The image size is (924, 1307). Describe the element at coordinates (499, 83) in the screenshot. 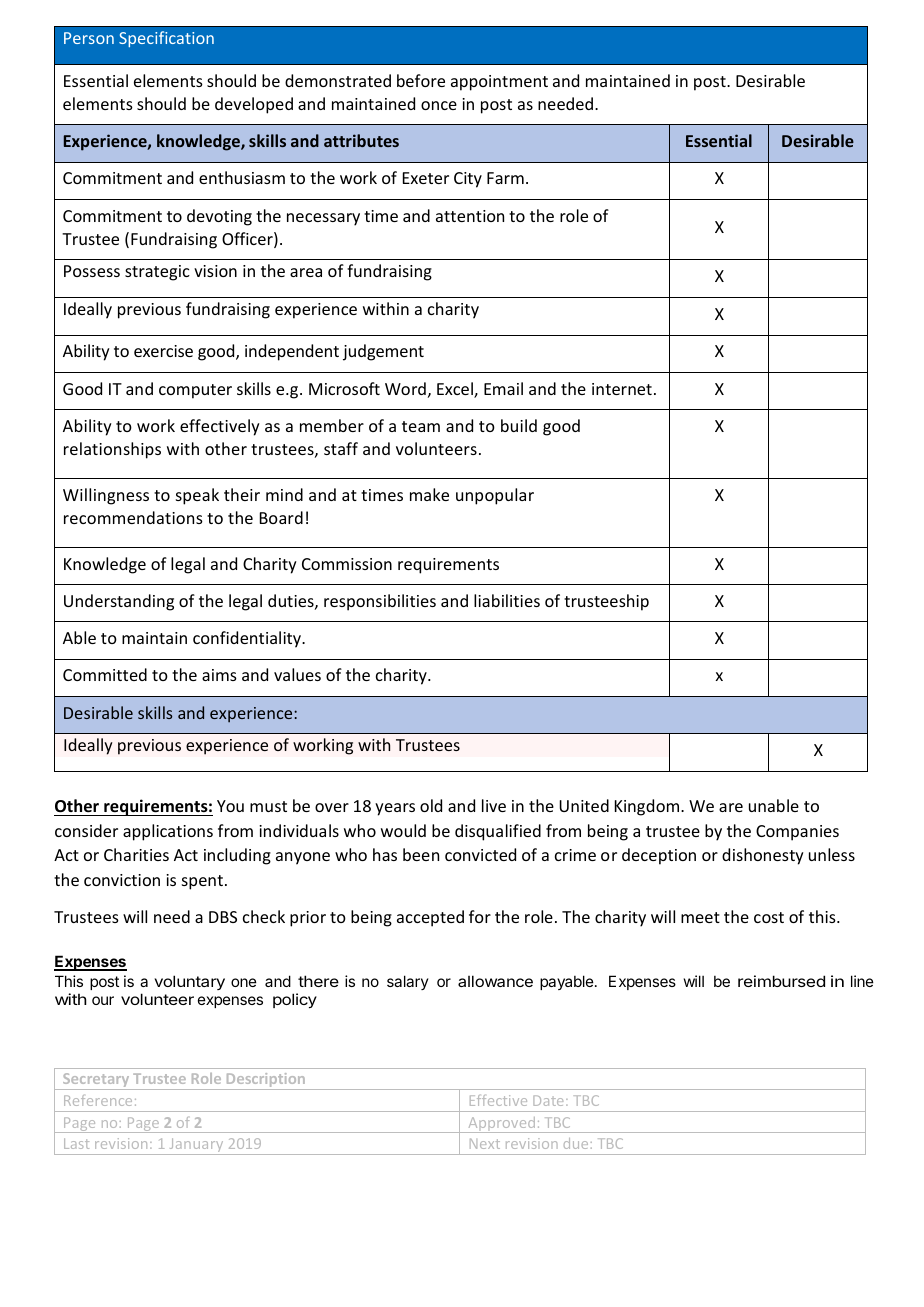

I see `appointment` at that location.
